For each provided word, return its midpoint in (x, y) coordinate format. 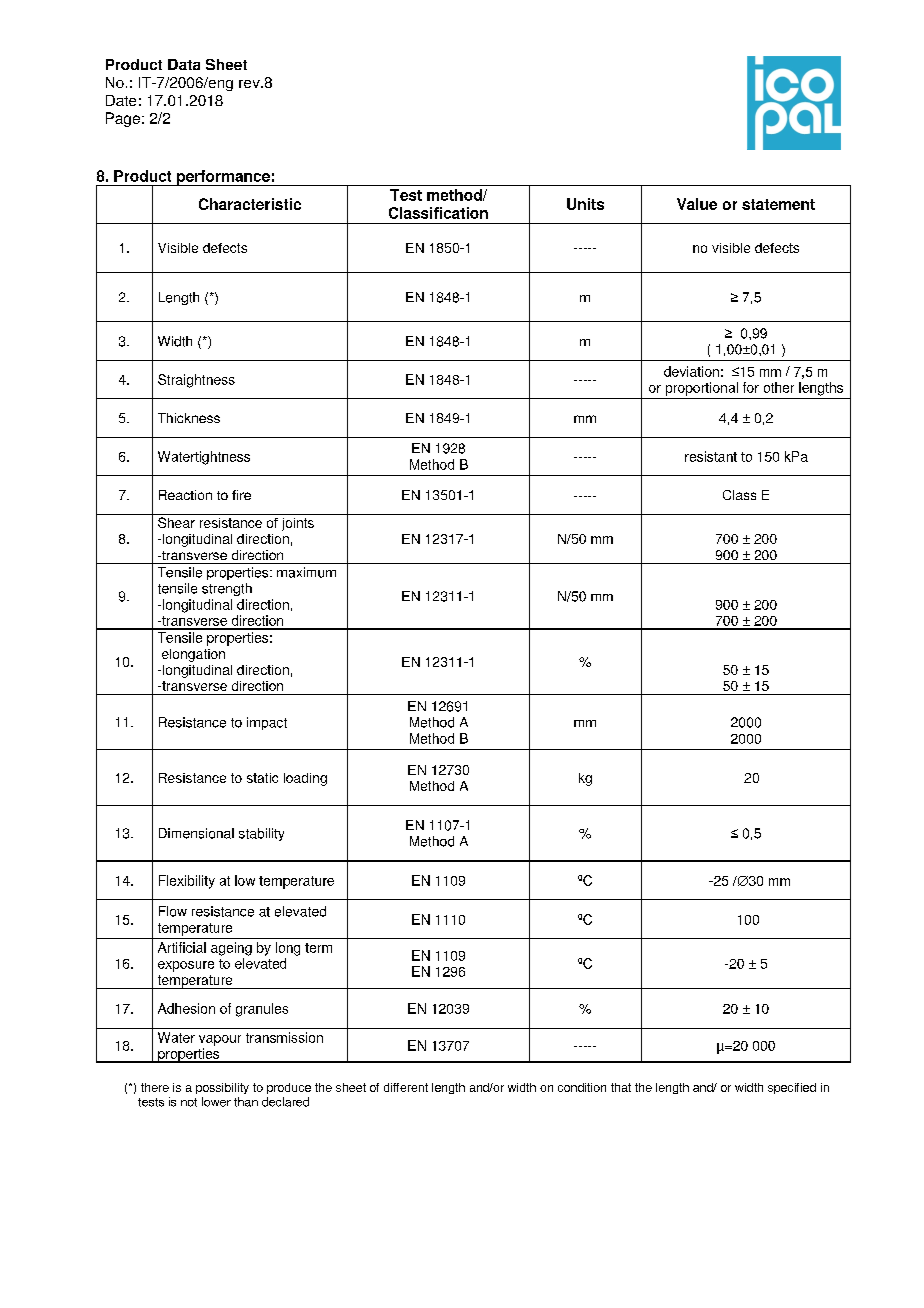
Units (585, 204)
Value (697, 204)
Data (184, 64)
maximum (306, 572)
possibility (222, 1088)
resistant (711, 456)
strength (227, 589)
